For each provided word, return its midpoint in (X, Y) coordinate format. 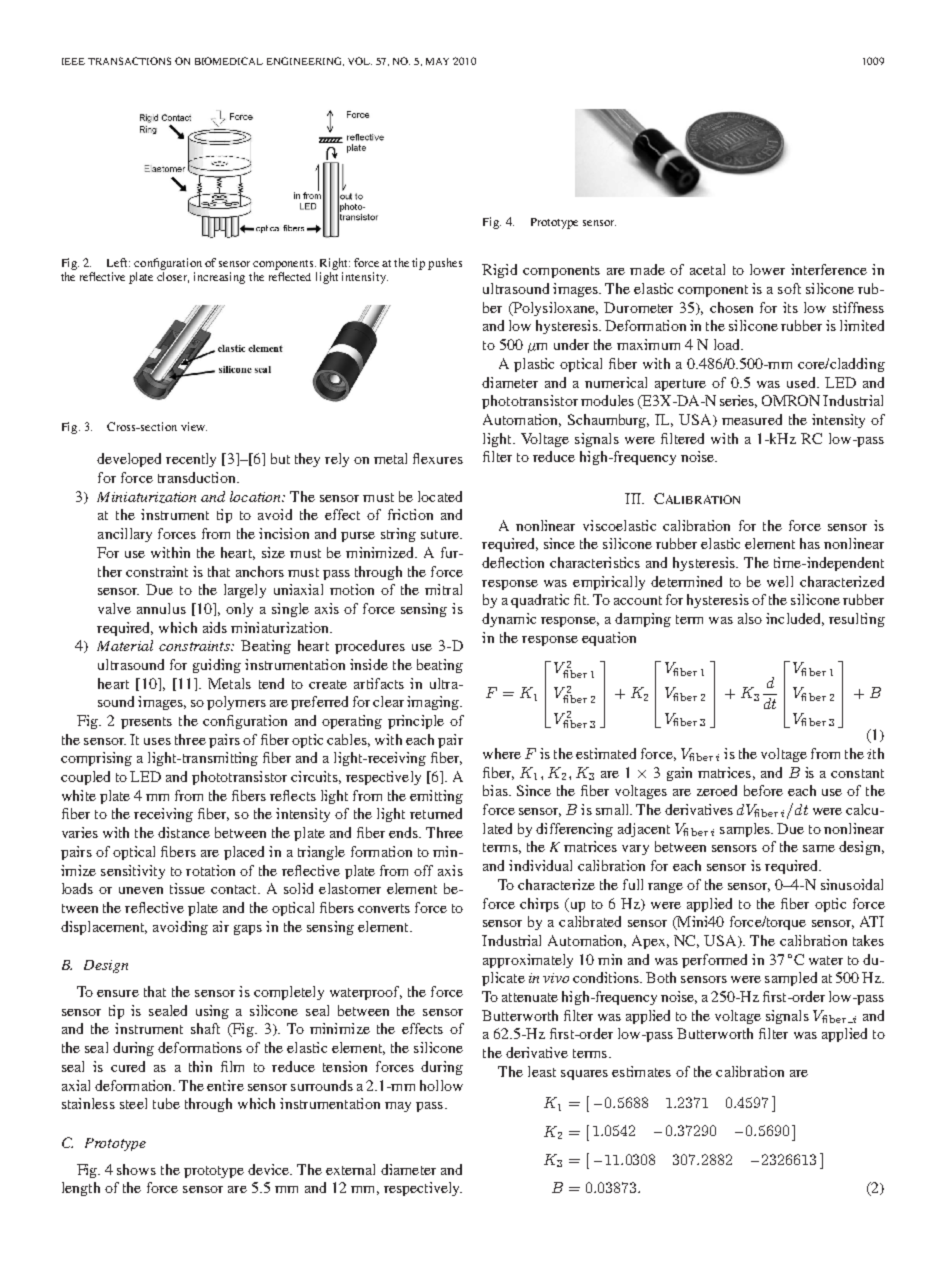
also (750, 618)
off (423, 870)
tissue (187, 888)
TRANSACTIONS (129, 61)
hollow (441, 1085)
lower (767, 269)
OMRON (791, 400)
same (819, 848)
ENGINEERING (305, 61)
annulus (161, 608)
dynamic (509, 620)
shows (136, 1169)
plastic (534, 365)
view (194, 426)
